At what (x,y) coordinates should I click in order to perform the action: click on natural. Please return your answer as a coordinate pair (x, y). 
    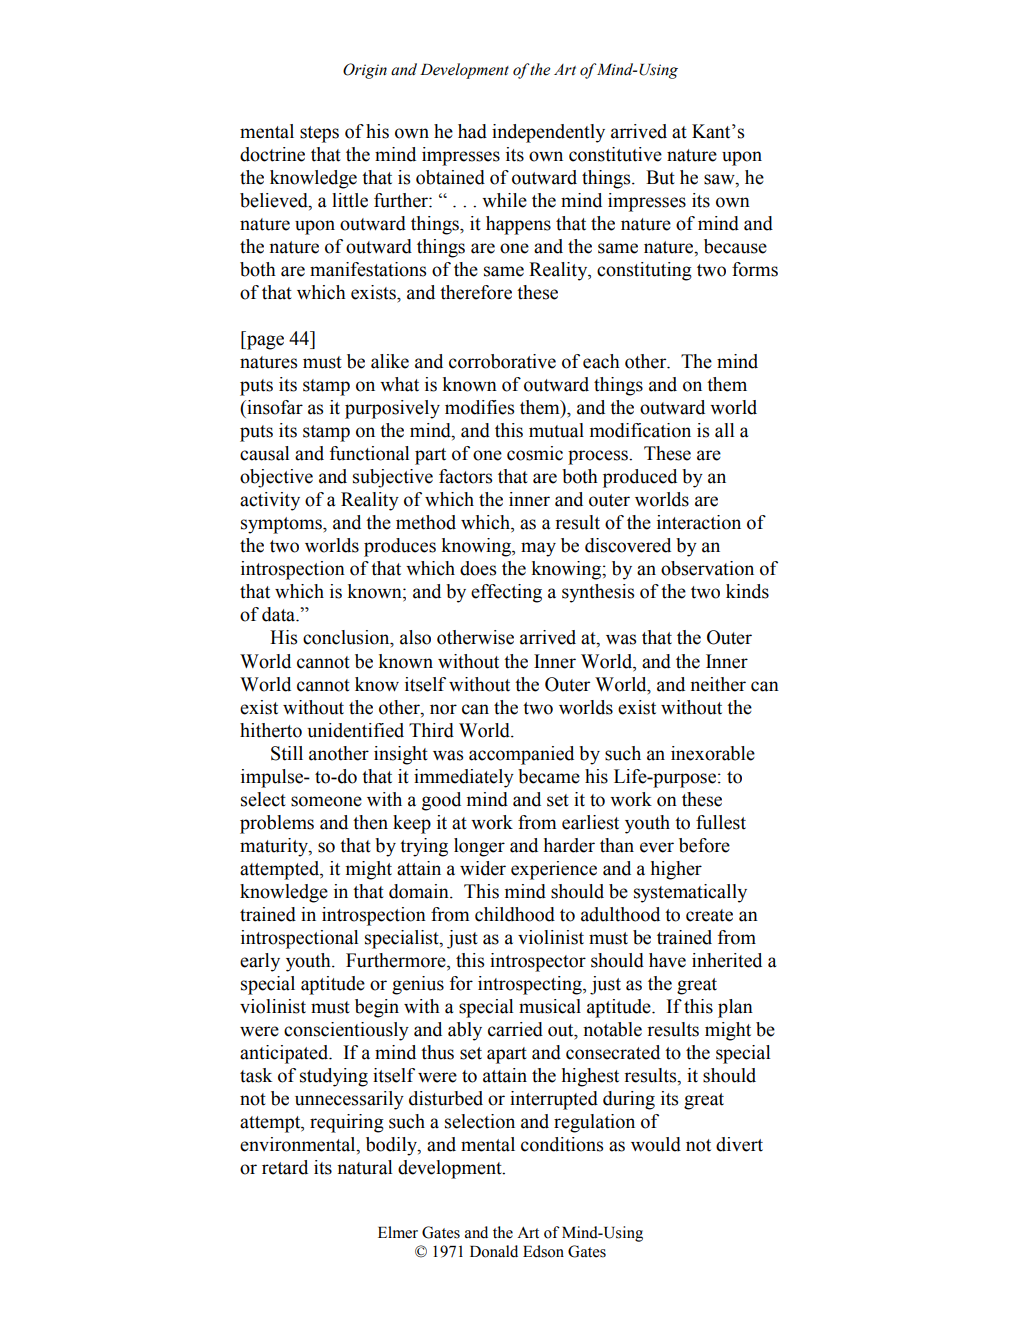
    Looking at the image, I should click on (364, 1167).
